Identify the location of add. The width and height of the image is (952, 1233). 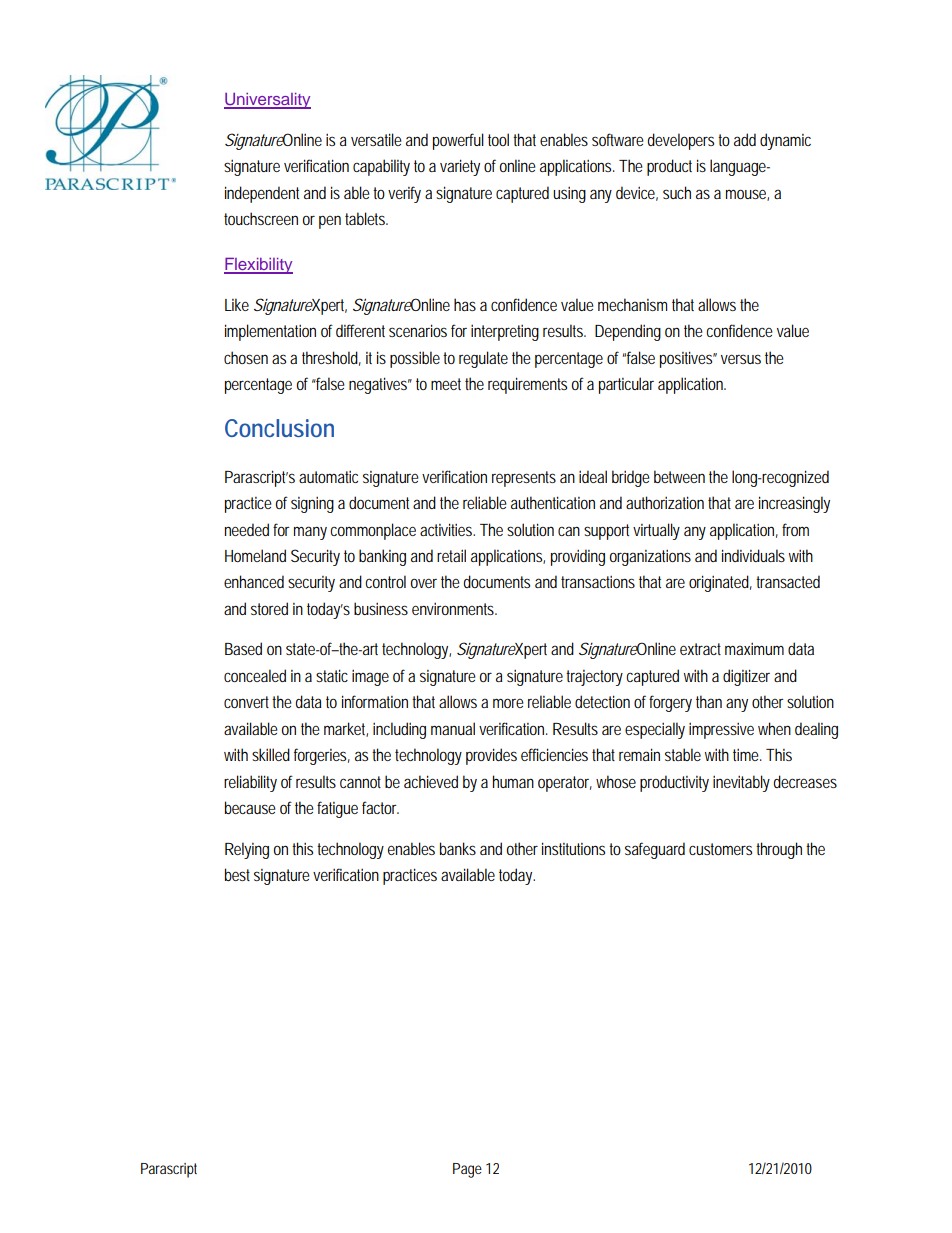
(745, 139).
